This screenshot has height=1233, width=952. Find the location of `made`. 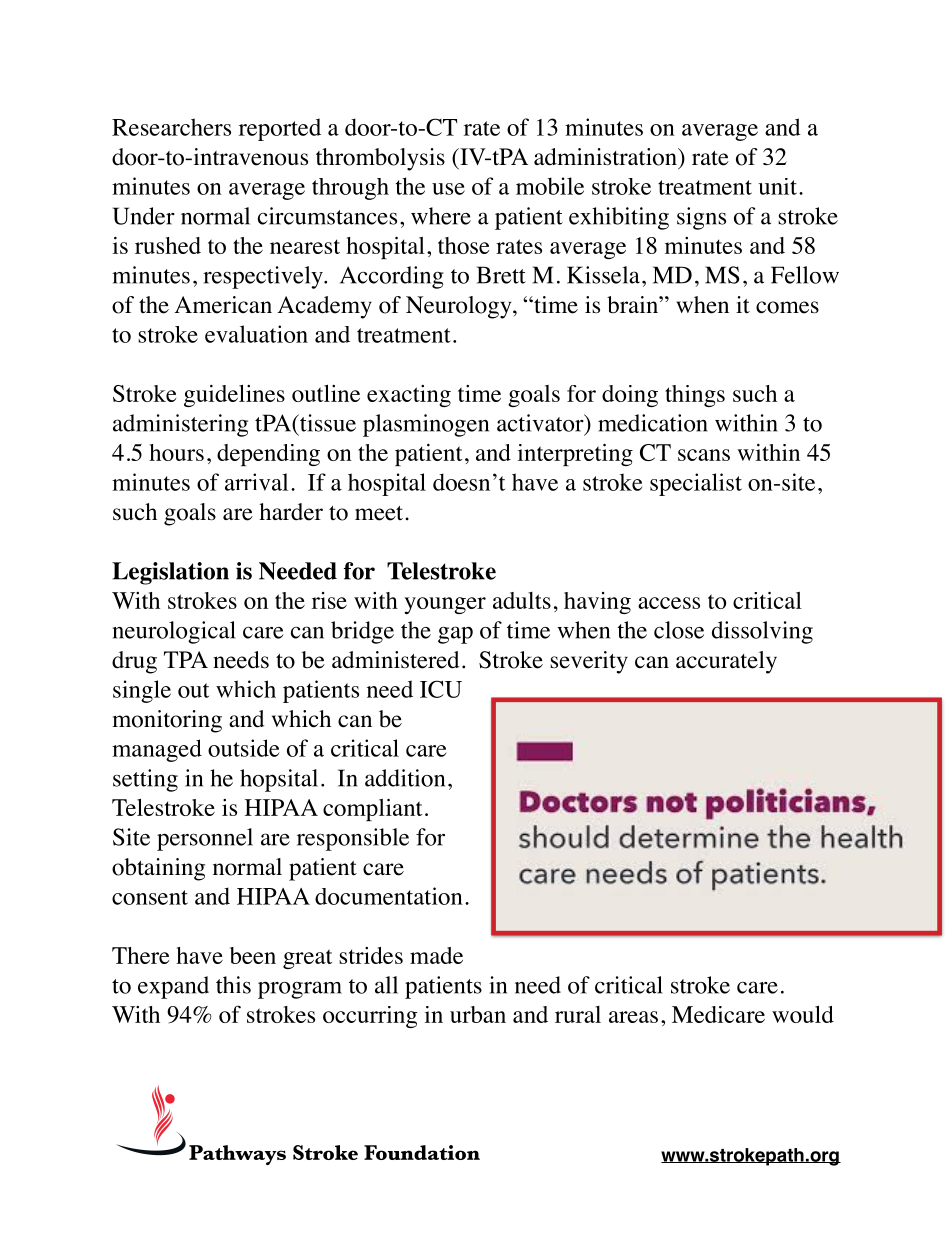

made is located at coordinates (436, 955).
